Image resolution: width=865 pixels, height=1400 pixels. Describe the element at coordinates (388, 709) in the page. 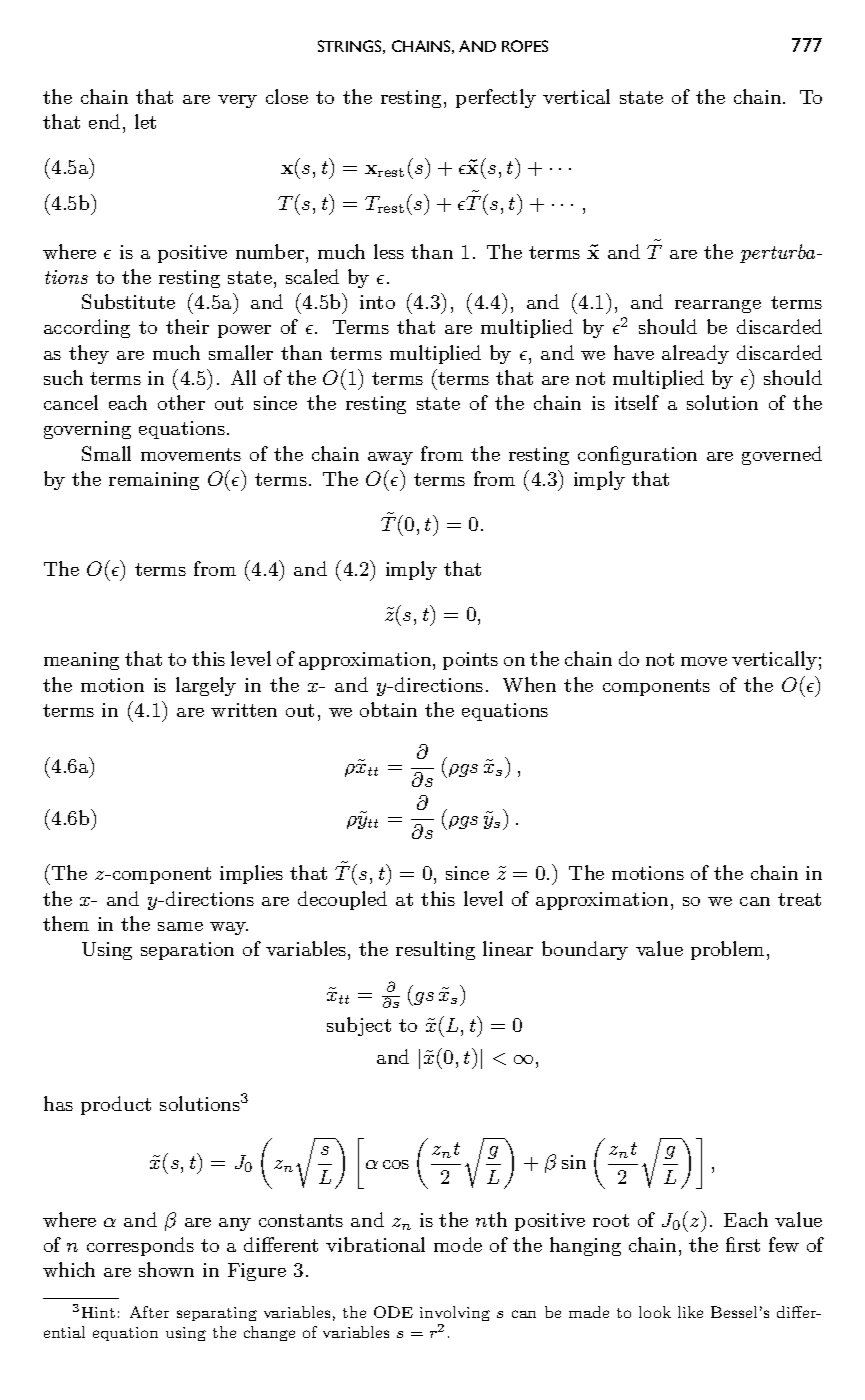

I see `obtain` at that location.
